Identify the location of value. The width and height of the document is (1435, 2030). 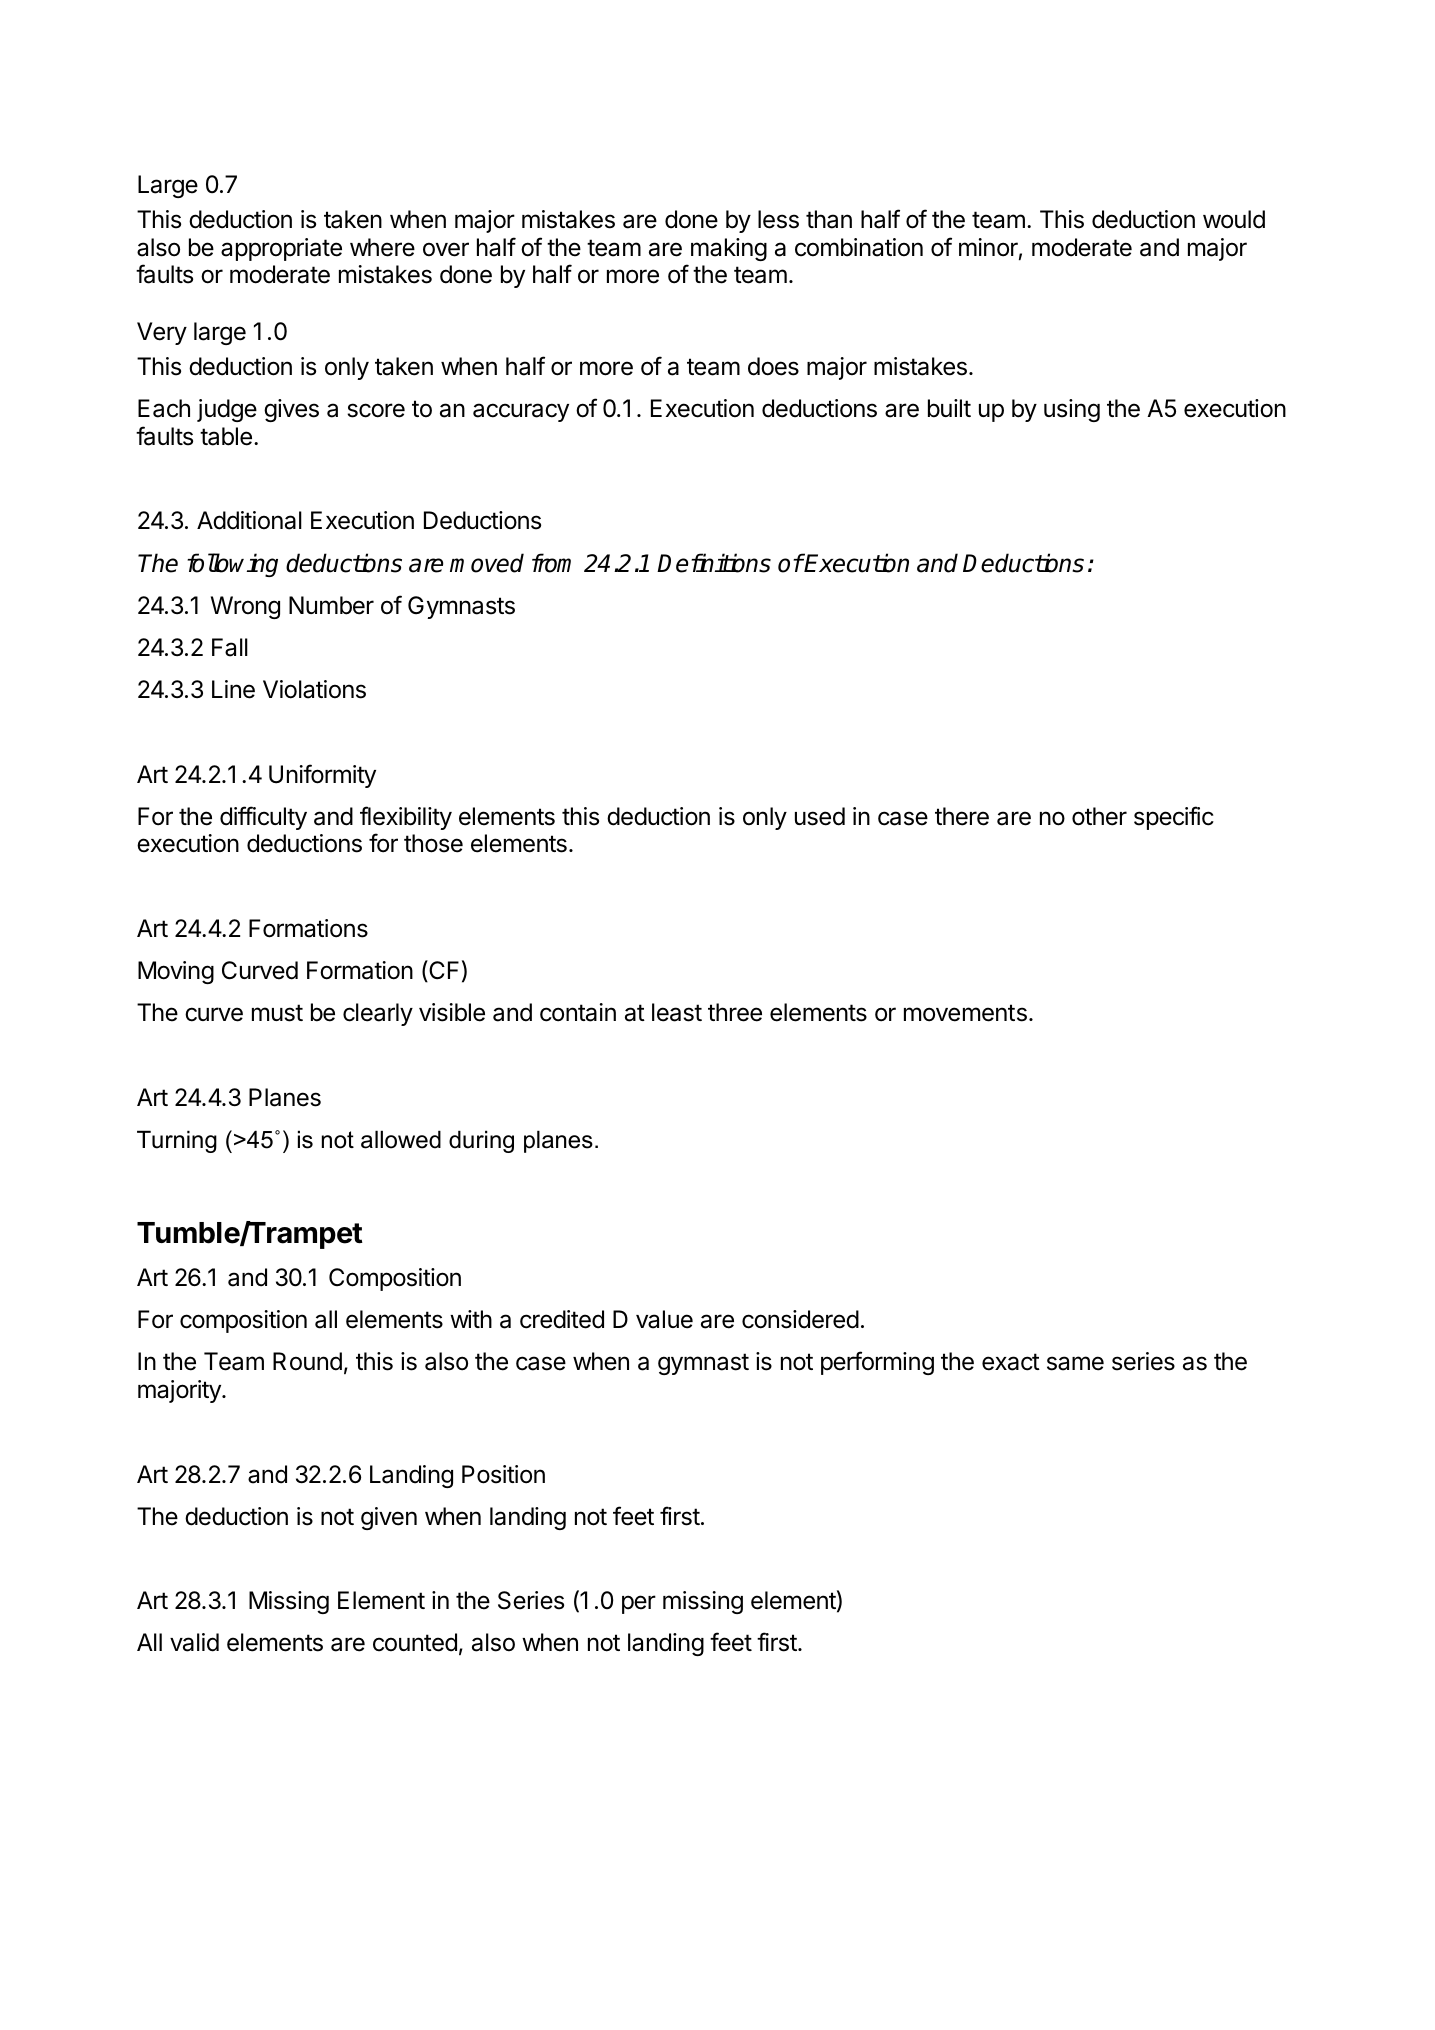
(664, 1319).
